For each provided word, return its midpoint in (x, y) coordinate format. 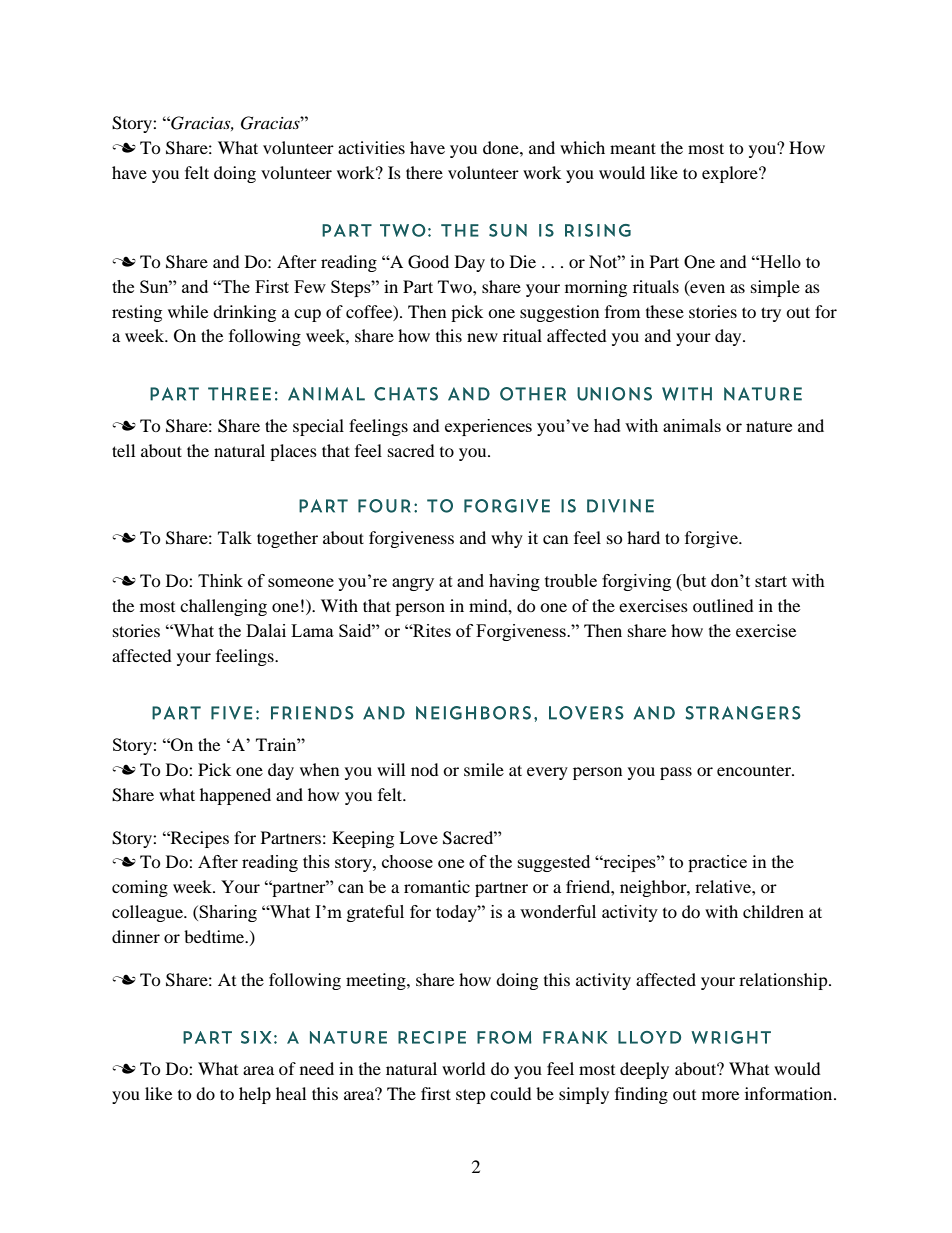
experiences (488, 427)
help (255, 1095)
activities (371, 147)
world (464, 1068)
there (424, 172)
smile (484, 769)
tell (123, 450)
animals (692, 425)
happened (235, 796)
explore (731, 174)
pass (676, 773)
